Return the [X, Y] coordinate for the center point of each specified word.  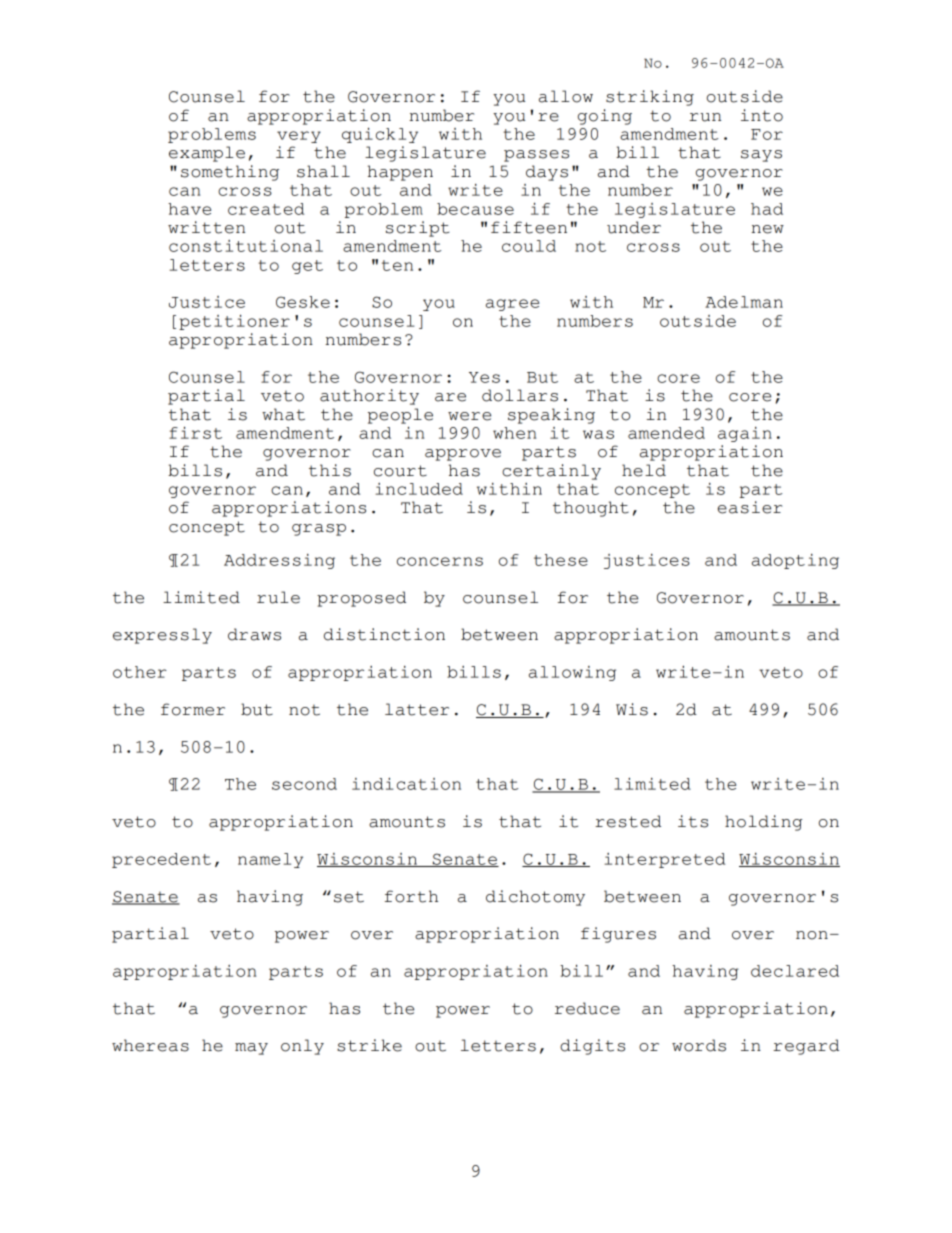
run [705, 117]
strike [369, 1045]
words [699, 1045]
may [251, 1049]
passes [536, 156]
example [207, 154]
